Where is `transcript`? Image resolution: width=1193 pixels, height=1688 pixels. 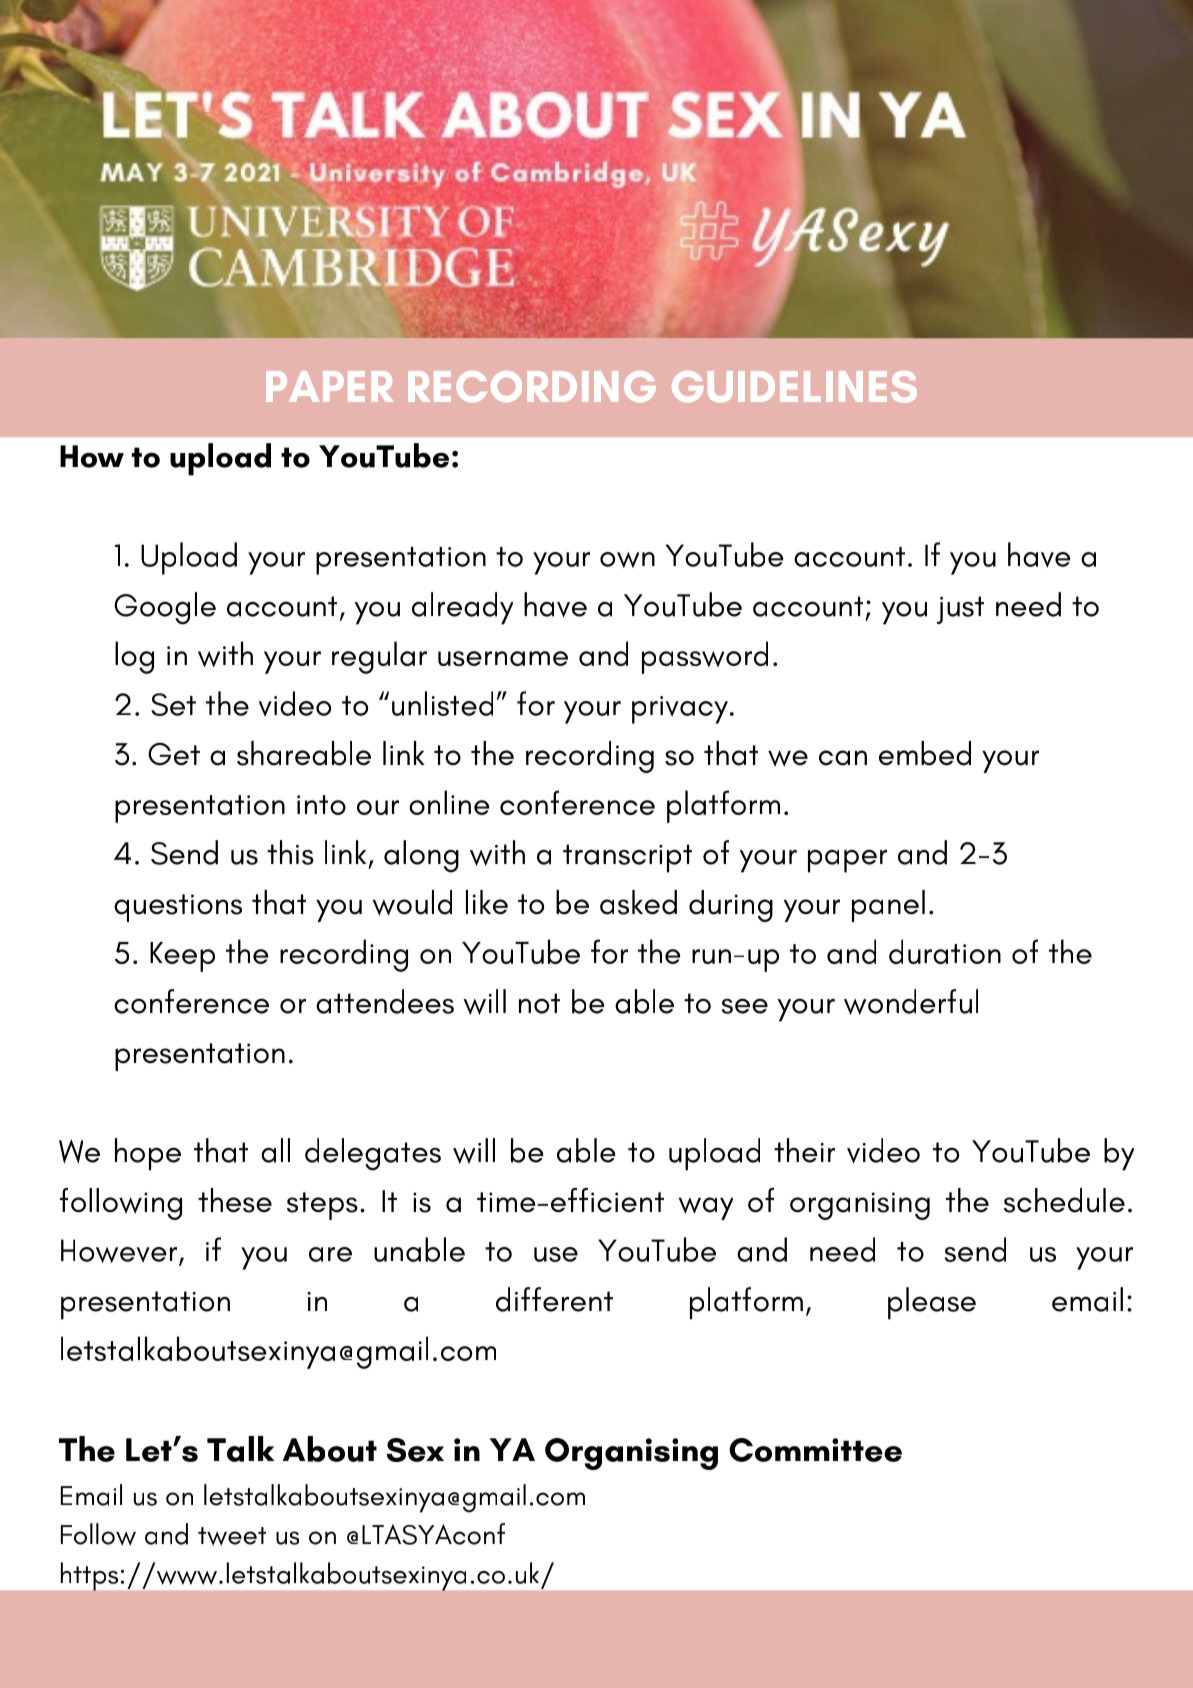 transcript is located at coordinates (627, 858).
